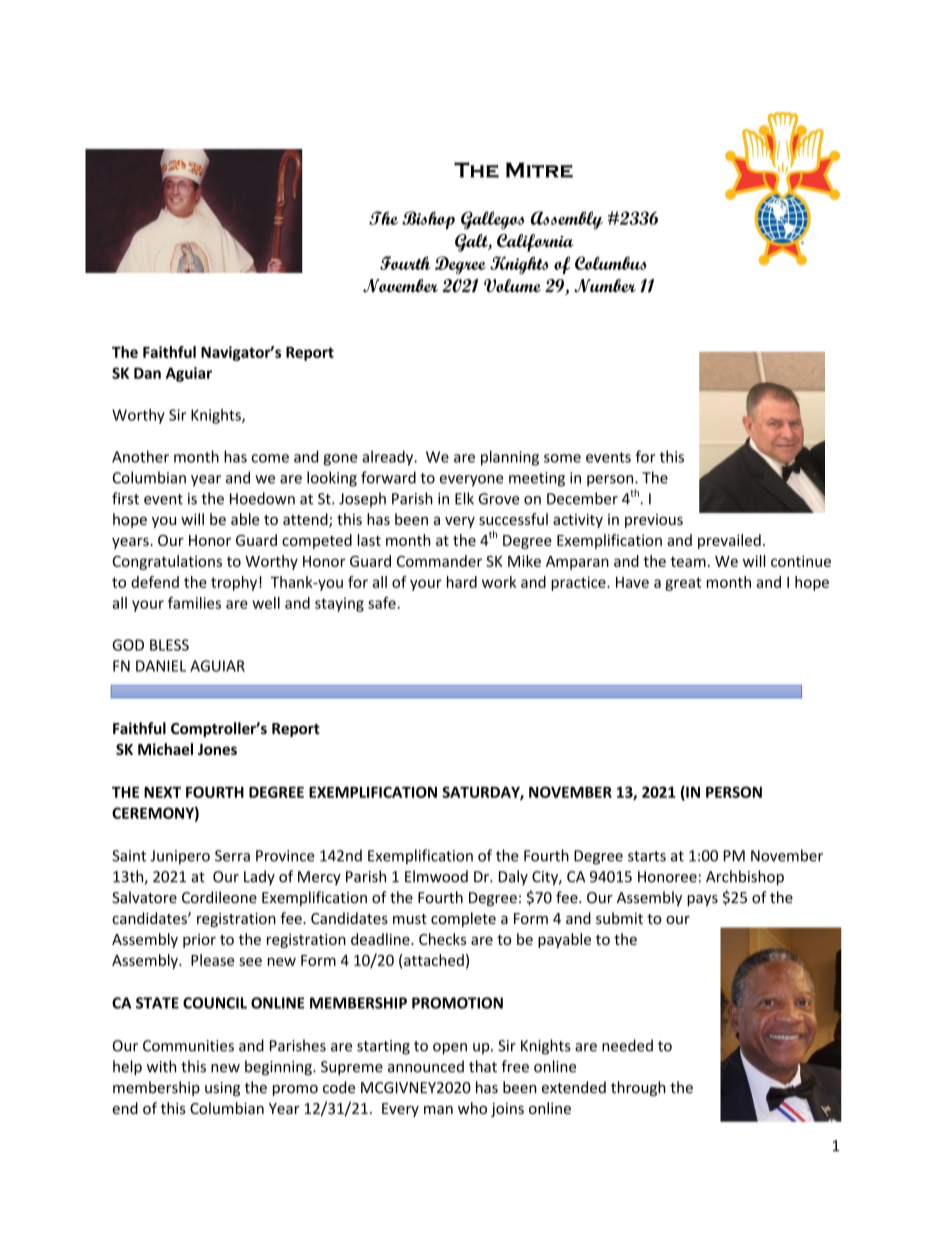 The width and height of the page is (952, 1233). Describe the element at coordinates (729, 541) in the page. I see `prevailed` at that location.
